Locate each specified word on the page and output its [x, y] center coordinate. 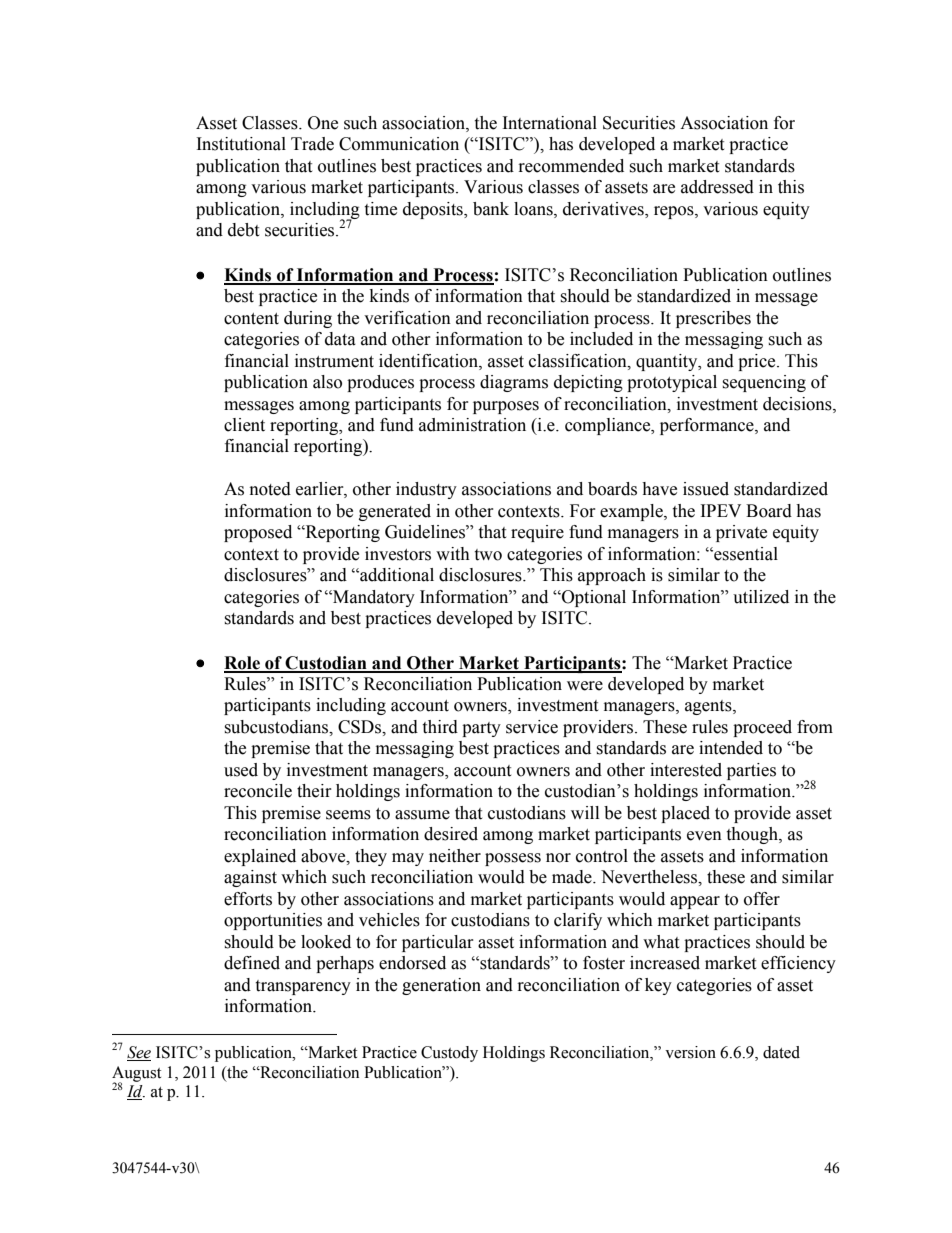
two [488, 555]
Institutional [241, 144]
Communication [399, 144]
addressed [717, 187]
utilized [761, 597]
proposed [258, 533]
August [136, 1075]
